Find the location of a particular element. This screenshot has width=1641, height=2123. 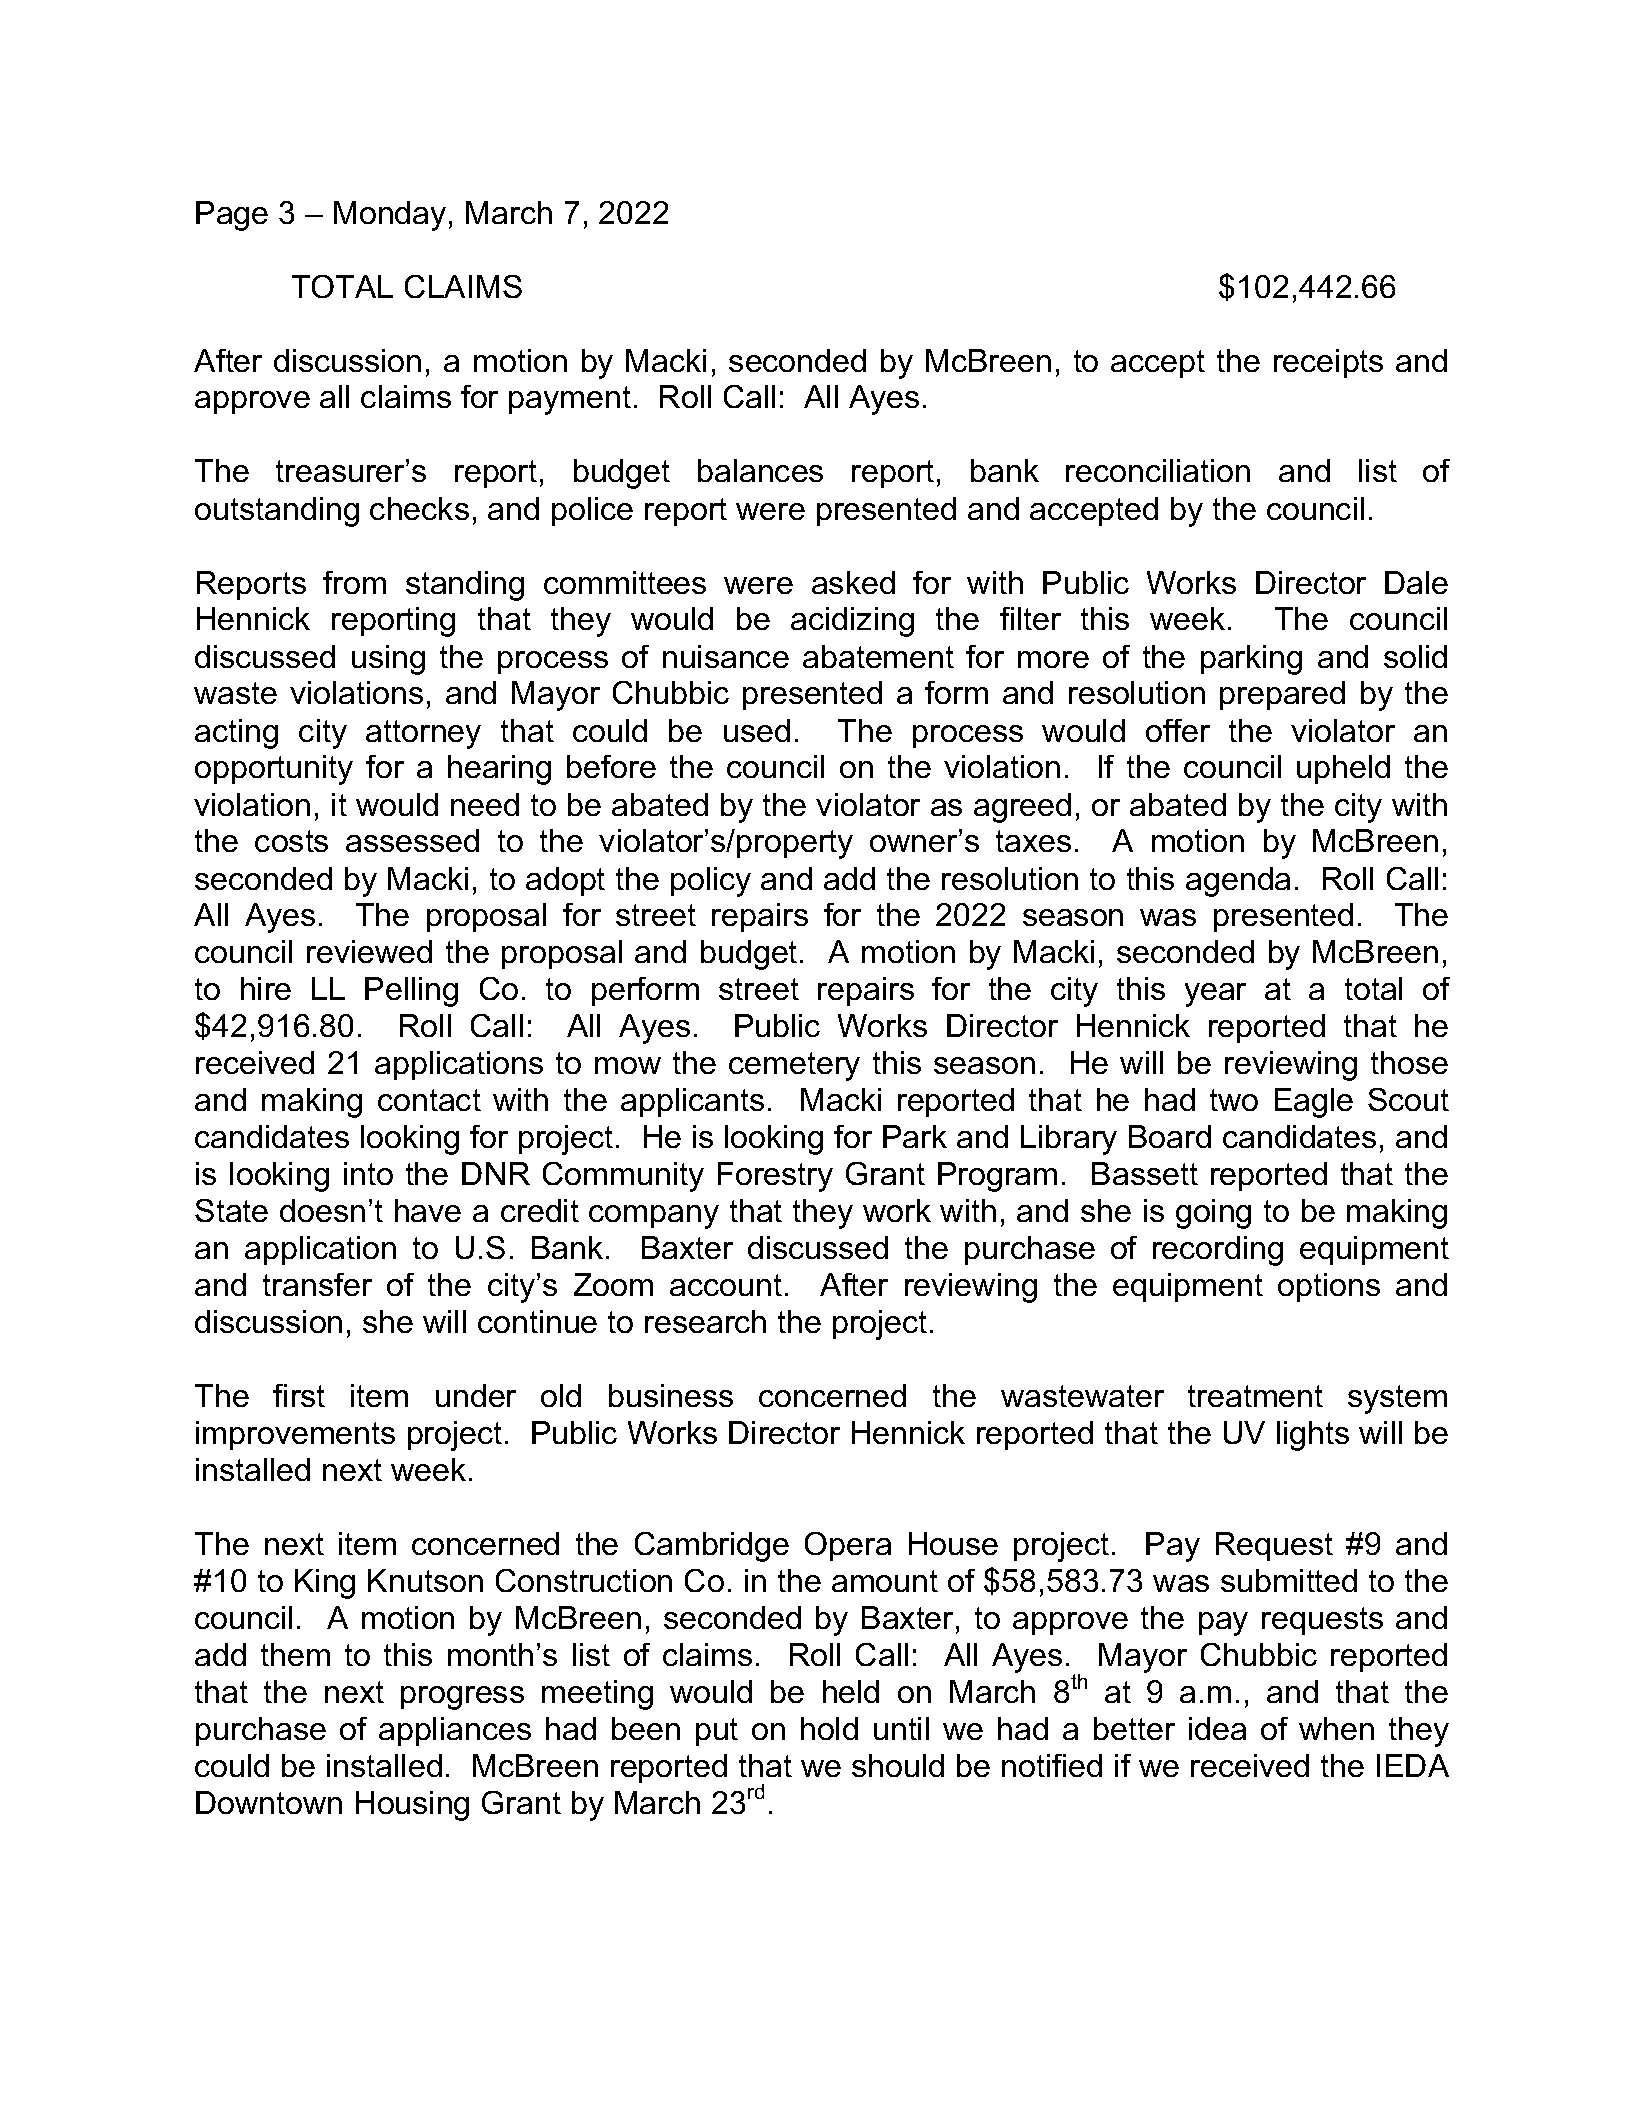

Monday is located at coordinates (390, 216).
